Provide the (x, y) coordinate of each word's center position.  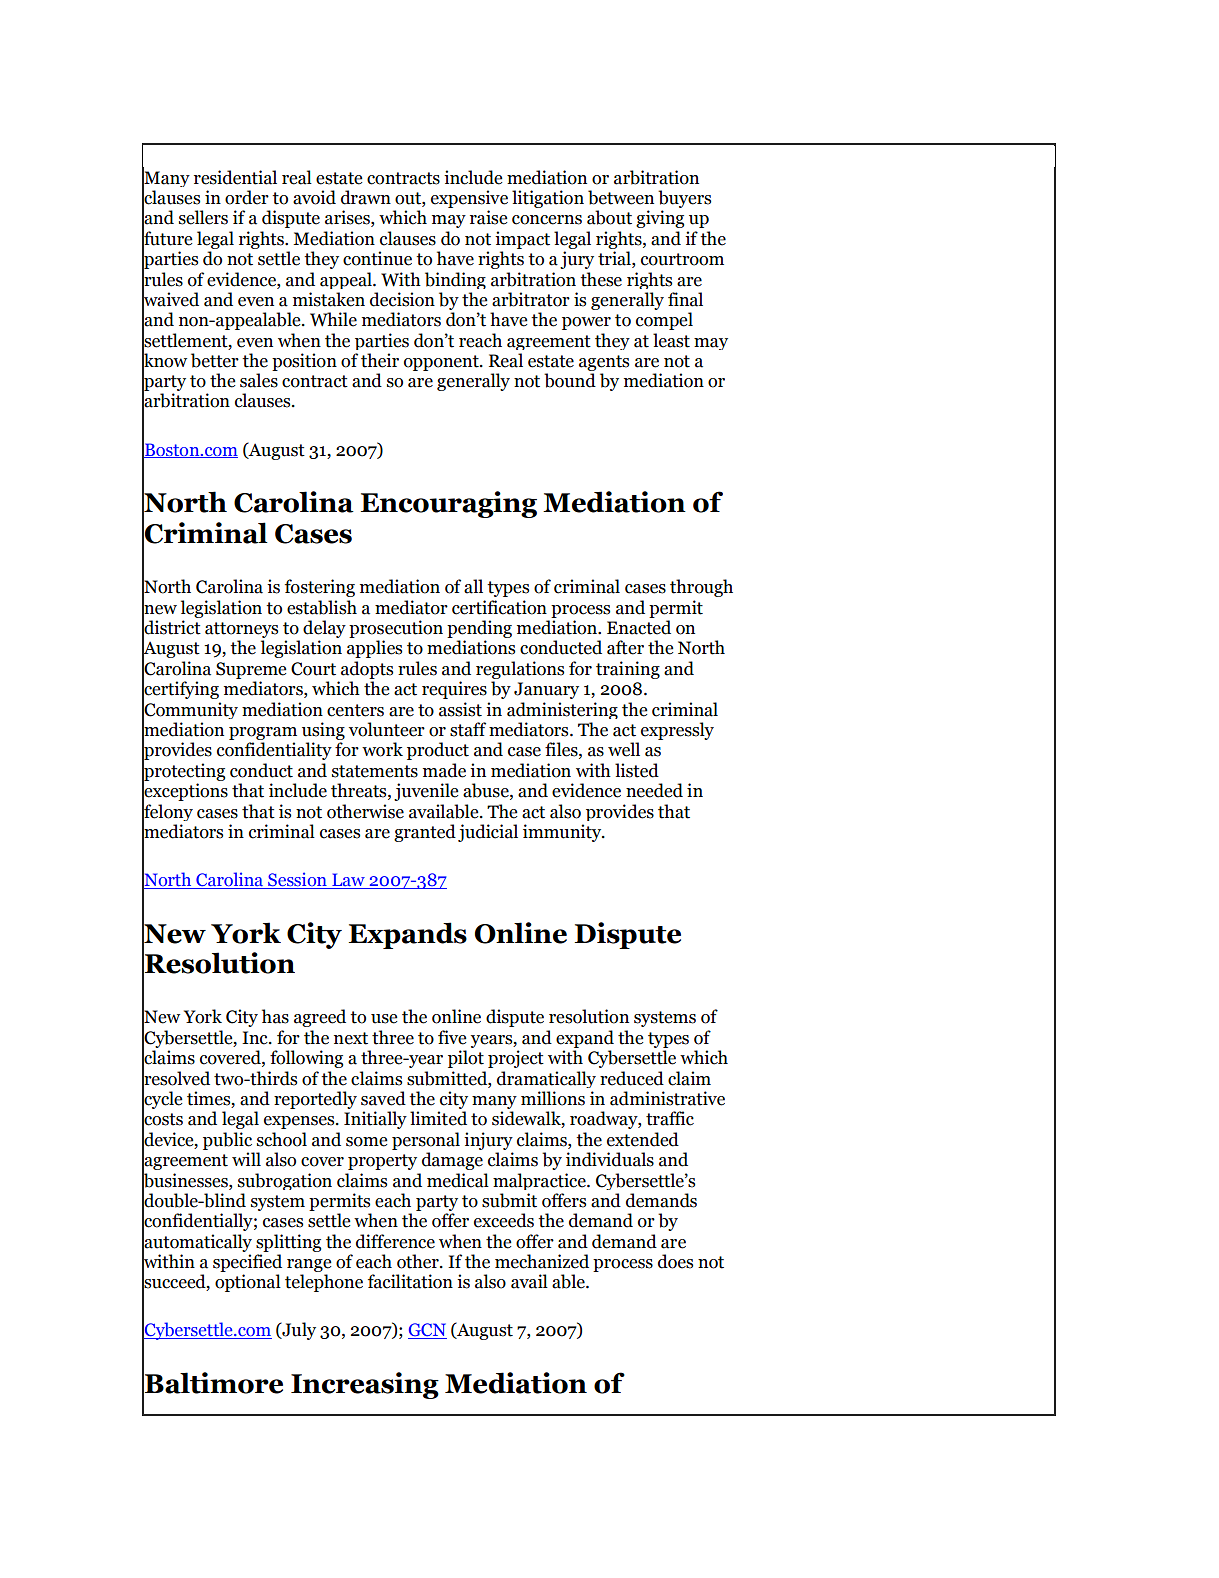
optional (248, 1283)
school (282, 1139)
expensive (469, 199)
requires (454, 690)
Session (297, 880)
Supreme (251, 670)
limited (438, 1118)
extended (643, 1139)
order (247, 197)
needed (654, 790)
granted (425, 833)
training (628, 670)
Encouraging (449, 504)
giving (660, 219)
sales (259, 380)
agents (604, 363)
